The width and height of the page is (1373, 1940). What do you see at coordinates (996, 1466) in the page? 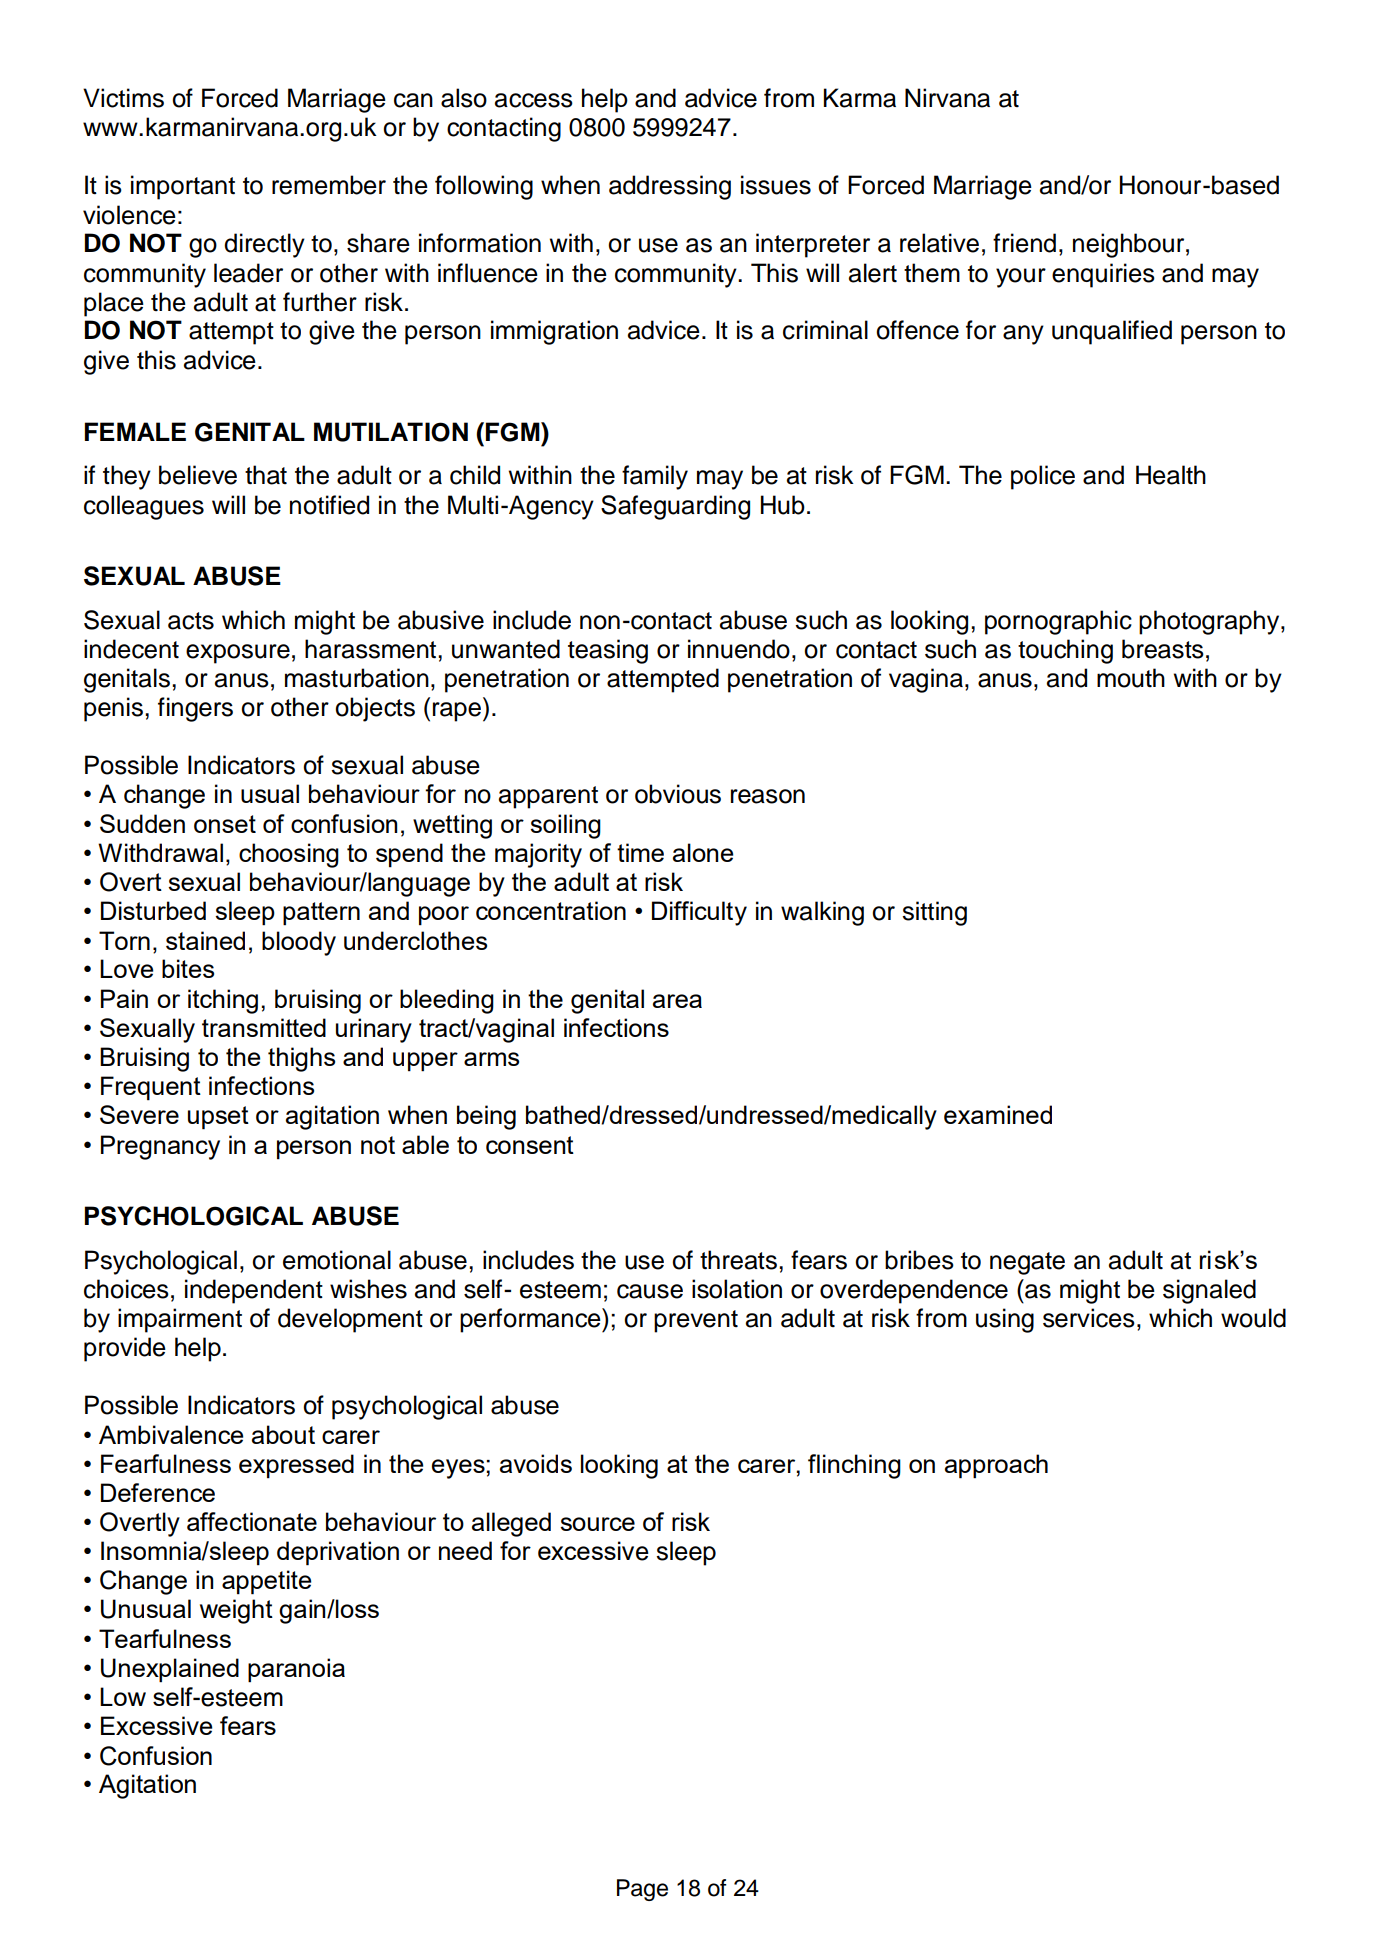
I see `approach` at bounding box center [996, 1466].
